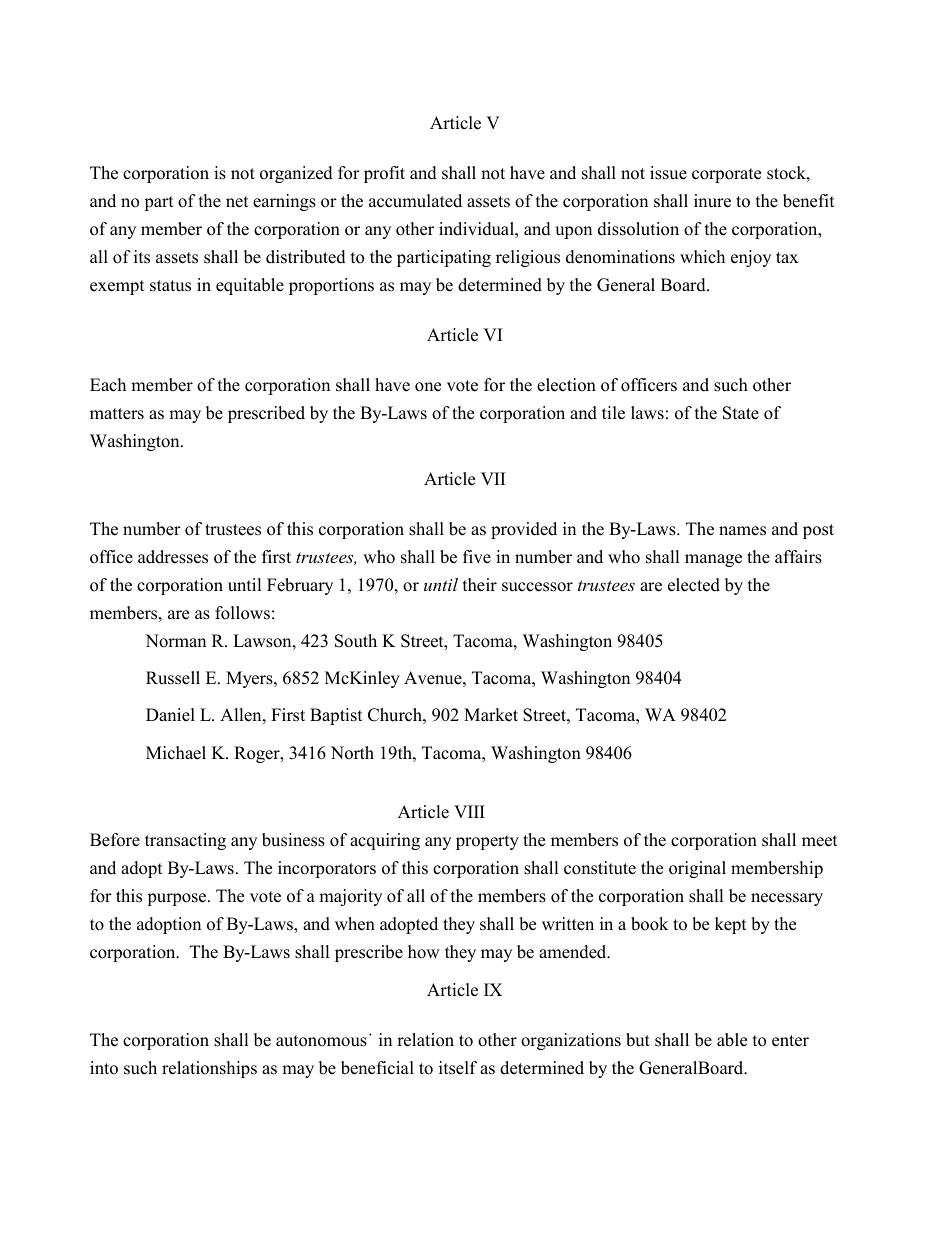  I want to click on transacting, so click(185, 841).
